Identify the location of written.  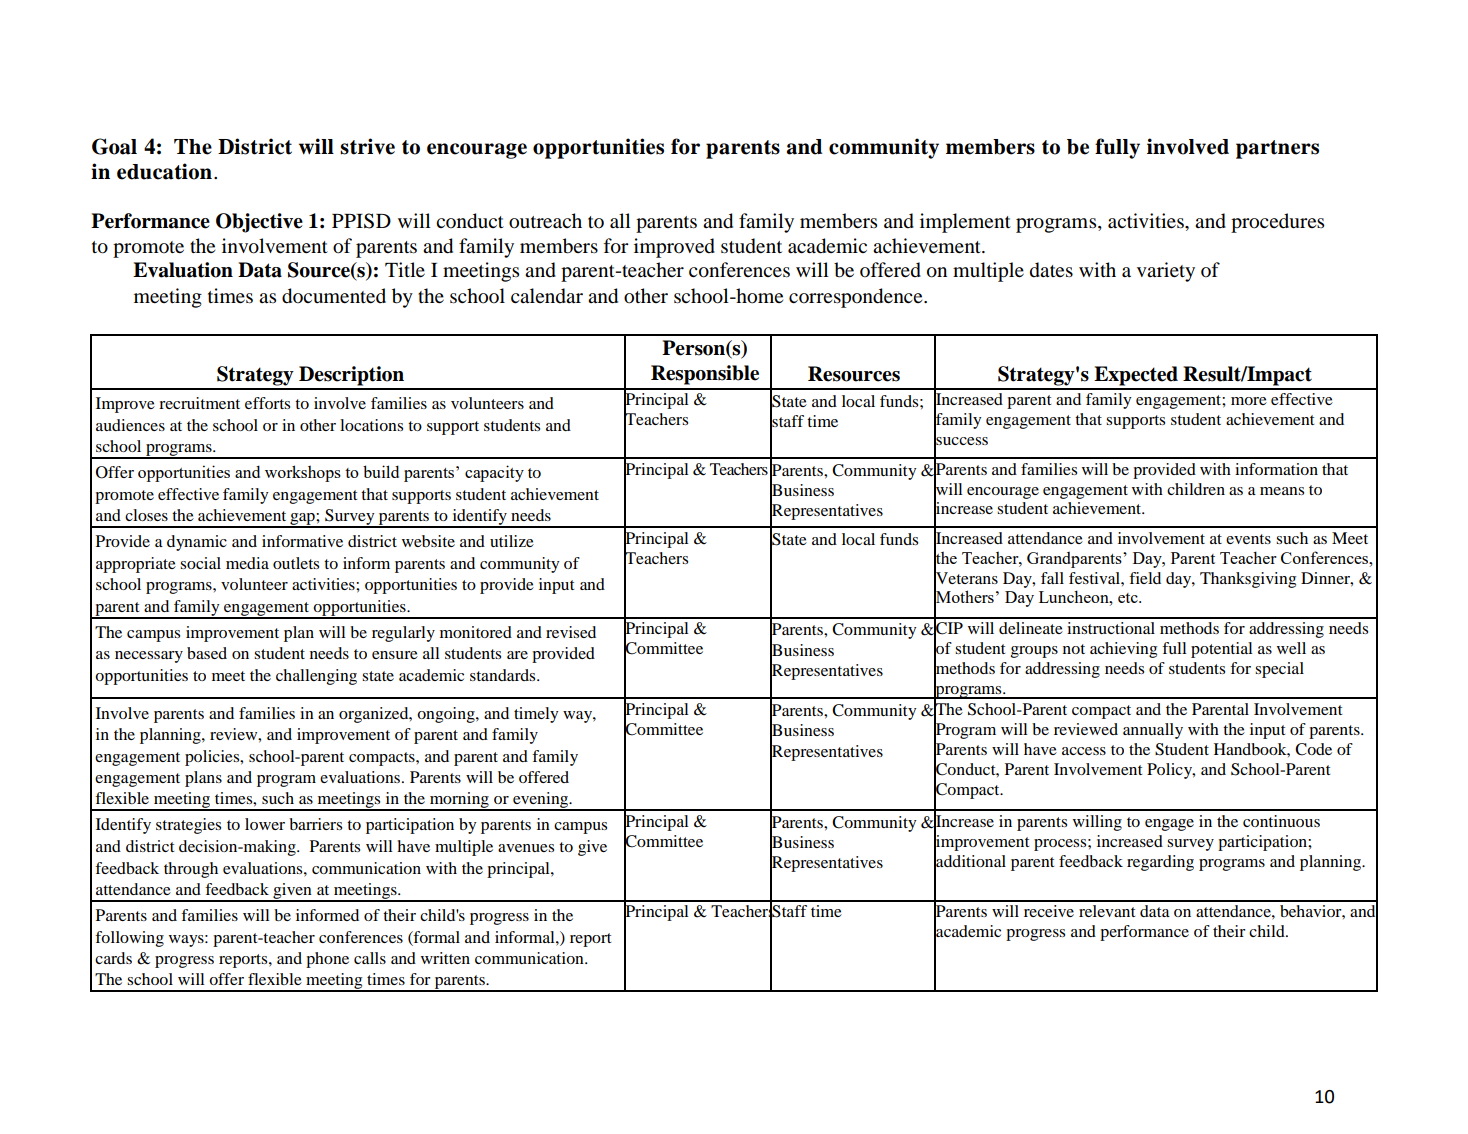
(445, 958).
